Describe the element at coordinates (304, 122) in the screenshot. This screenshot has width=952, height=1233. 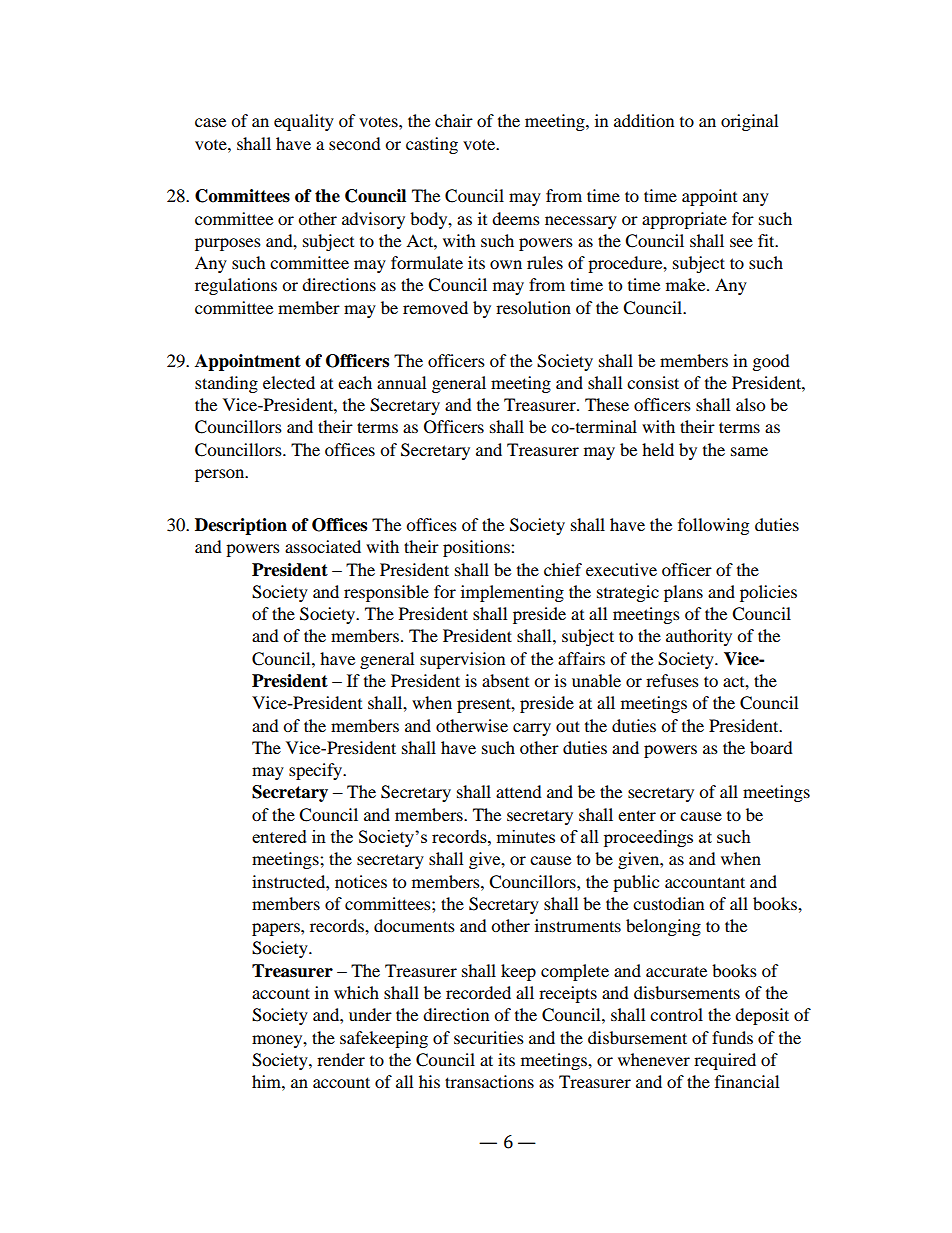
I see `equality` at that location.
